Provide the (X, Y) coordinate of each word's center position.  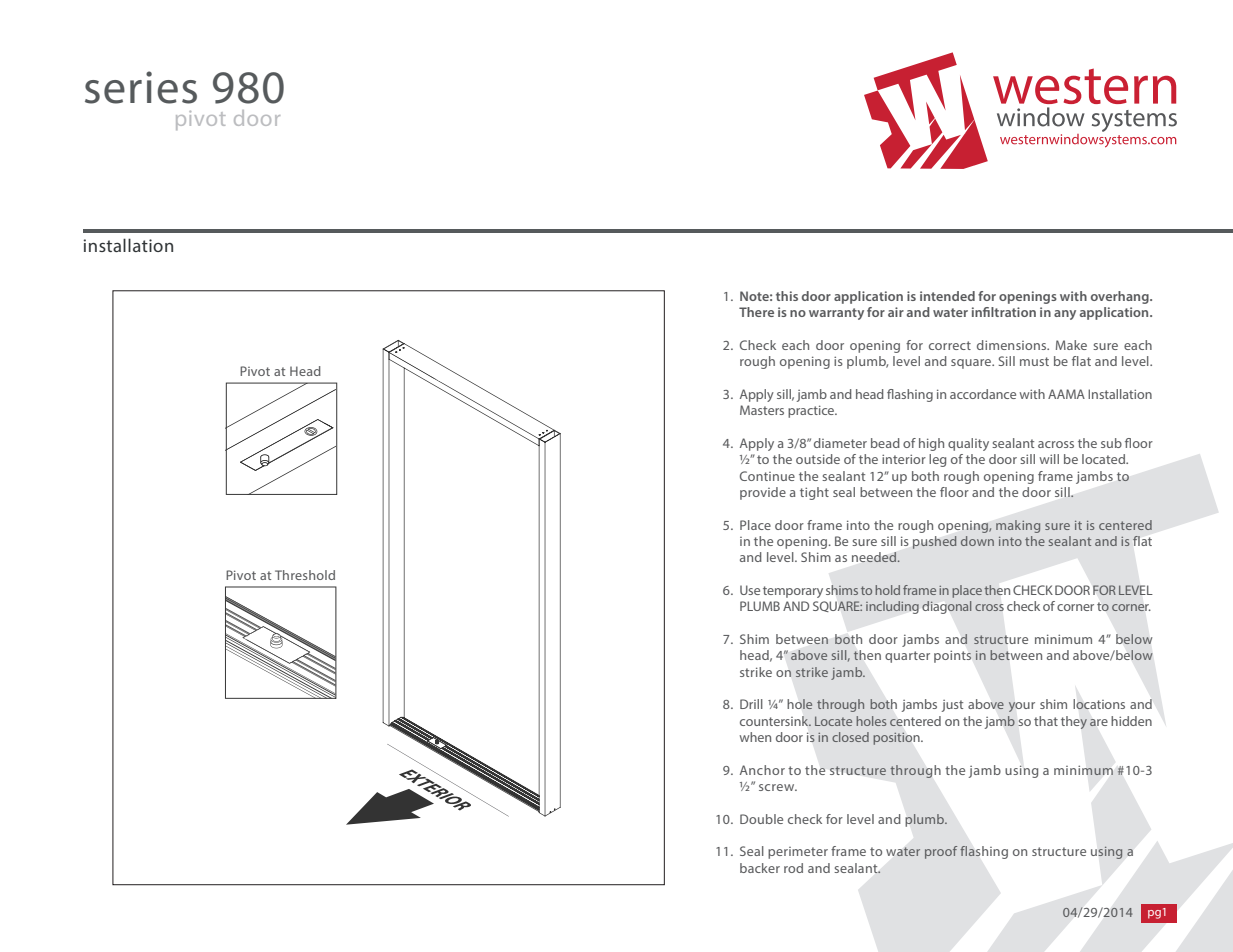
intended (947, 296)
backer (760, 868)
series (141, 87)
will (1049, 459)
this (787, 296)
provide (763, 493)
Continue (767, 476)
